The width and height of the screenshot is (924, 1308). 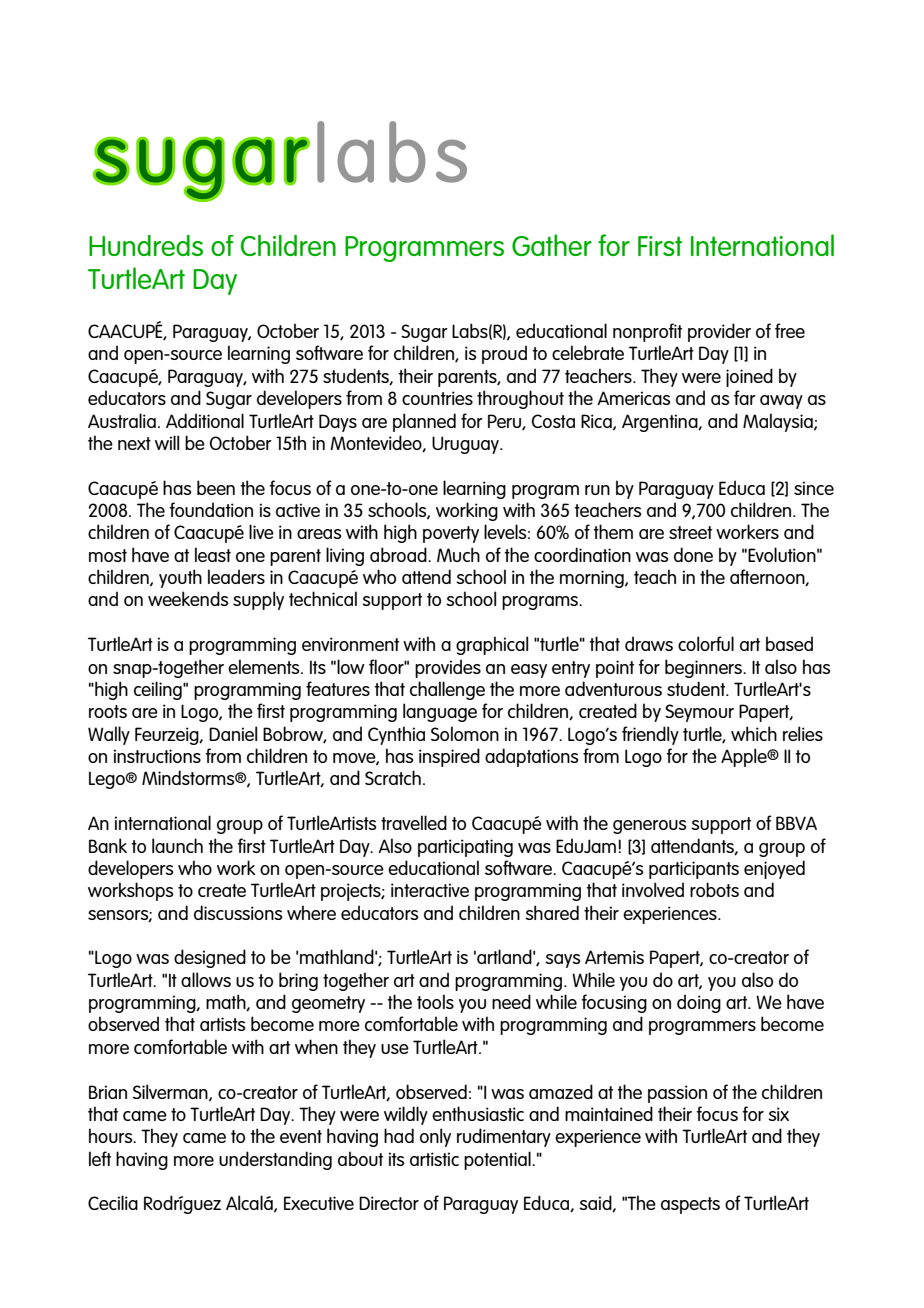 What do you see at coordinates (754, 733) in the screenshot?
I see `which` at bounding box center [754, 733].
